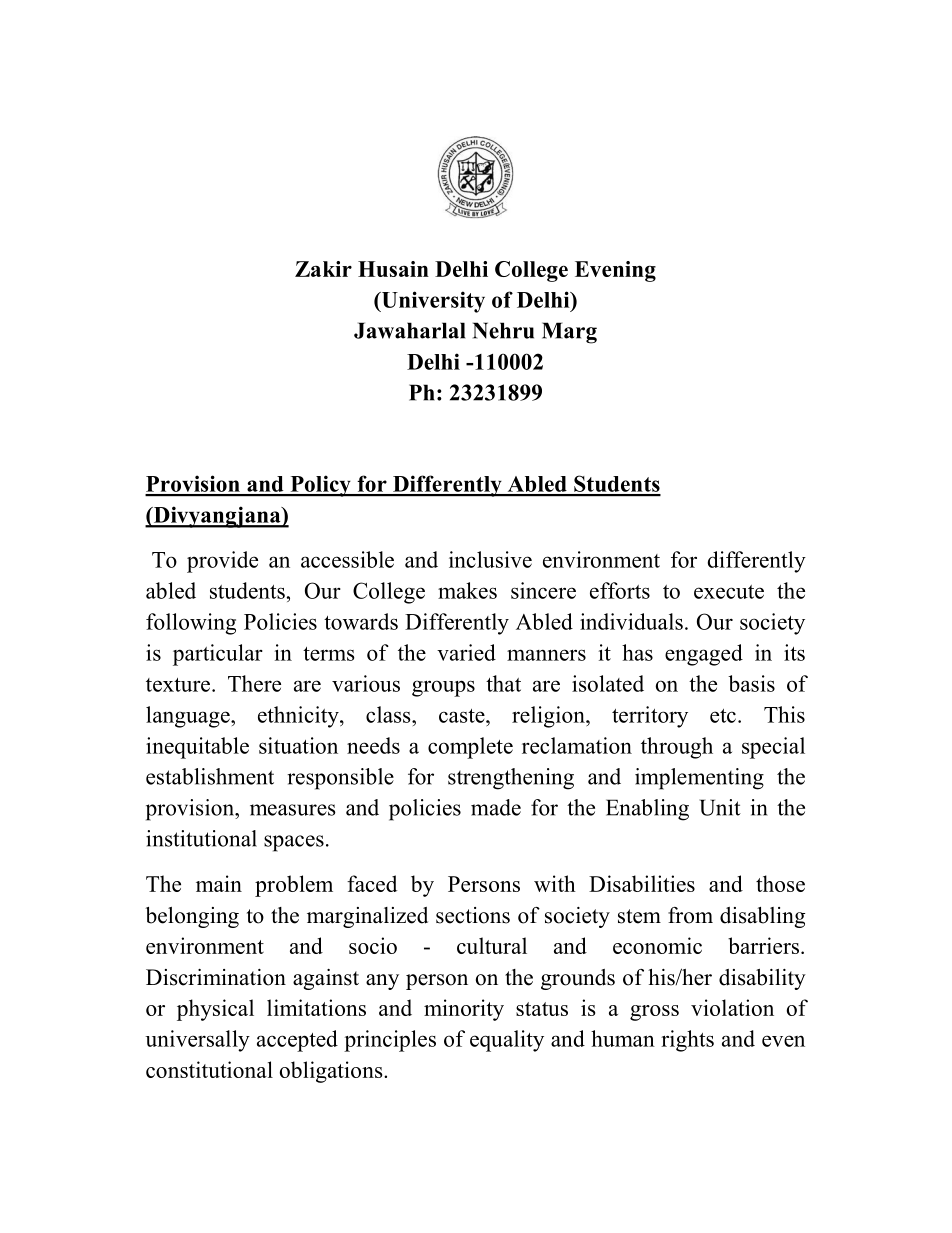 The image size is (952, 1233). What do you see at coordinates (254, 683) in the image?
I see `There` at bounding box center [254, 683].
